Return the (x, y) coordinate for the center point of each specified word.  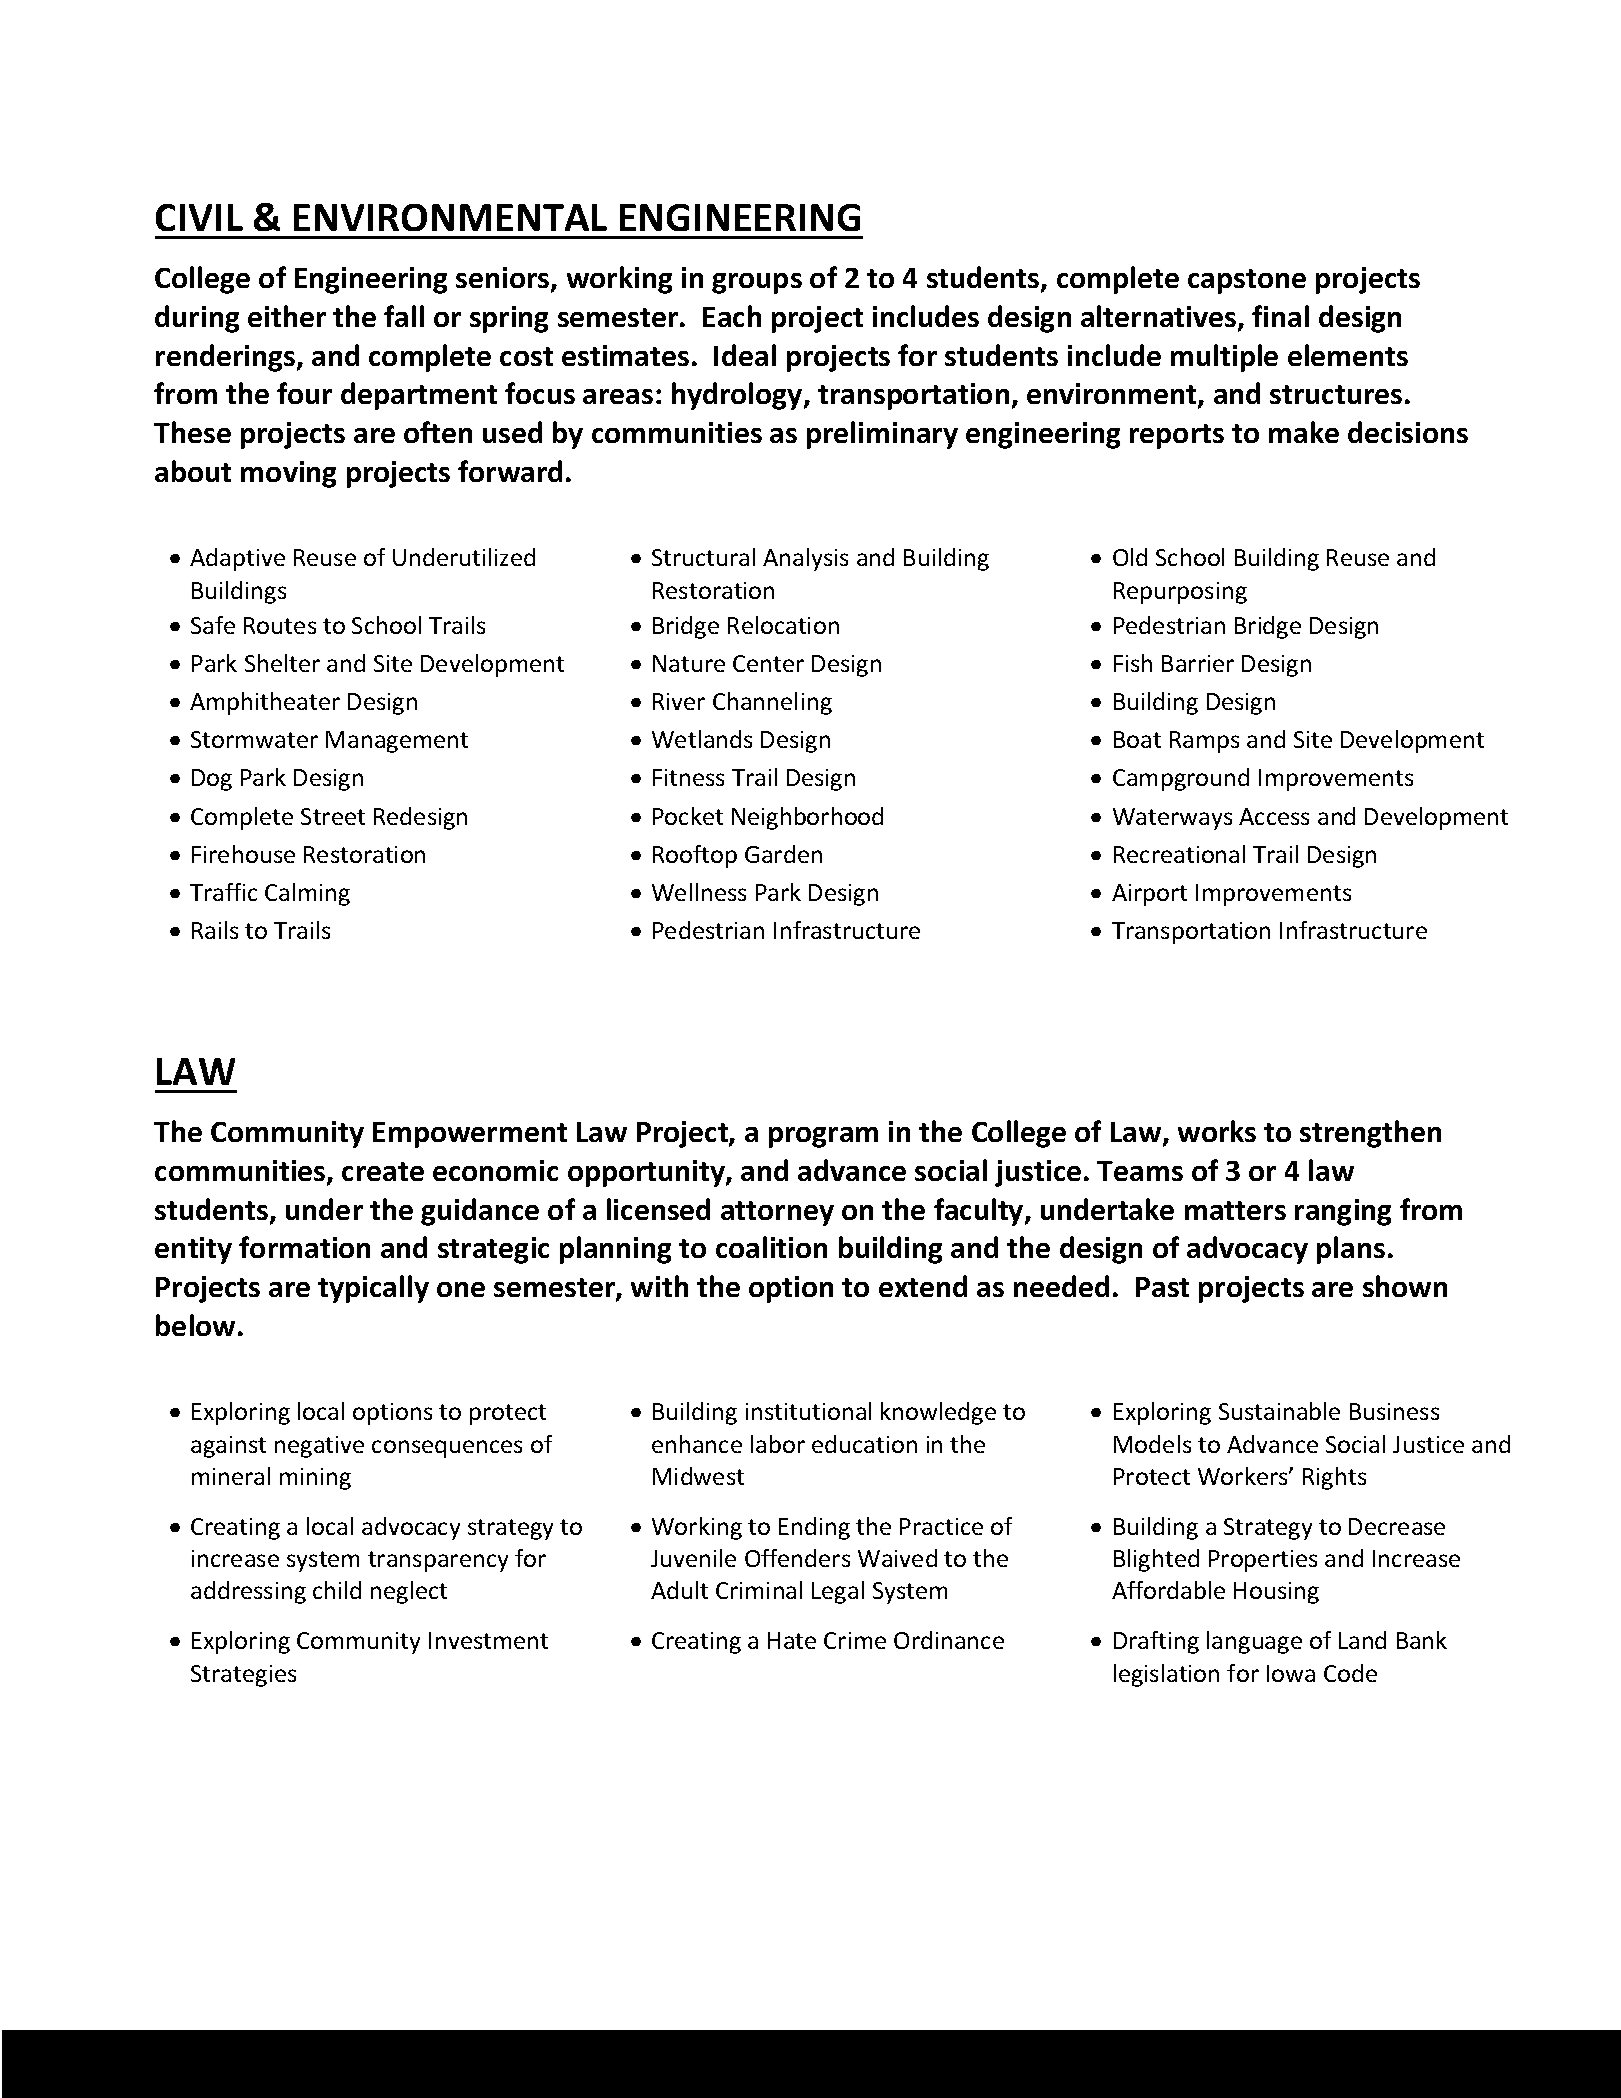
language (1254, 1642)
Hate (792, 1640)
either (287, 316)
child (337, 1590)
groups (757, 283)
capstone (1247, 281)
